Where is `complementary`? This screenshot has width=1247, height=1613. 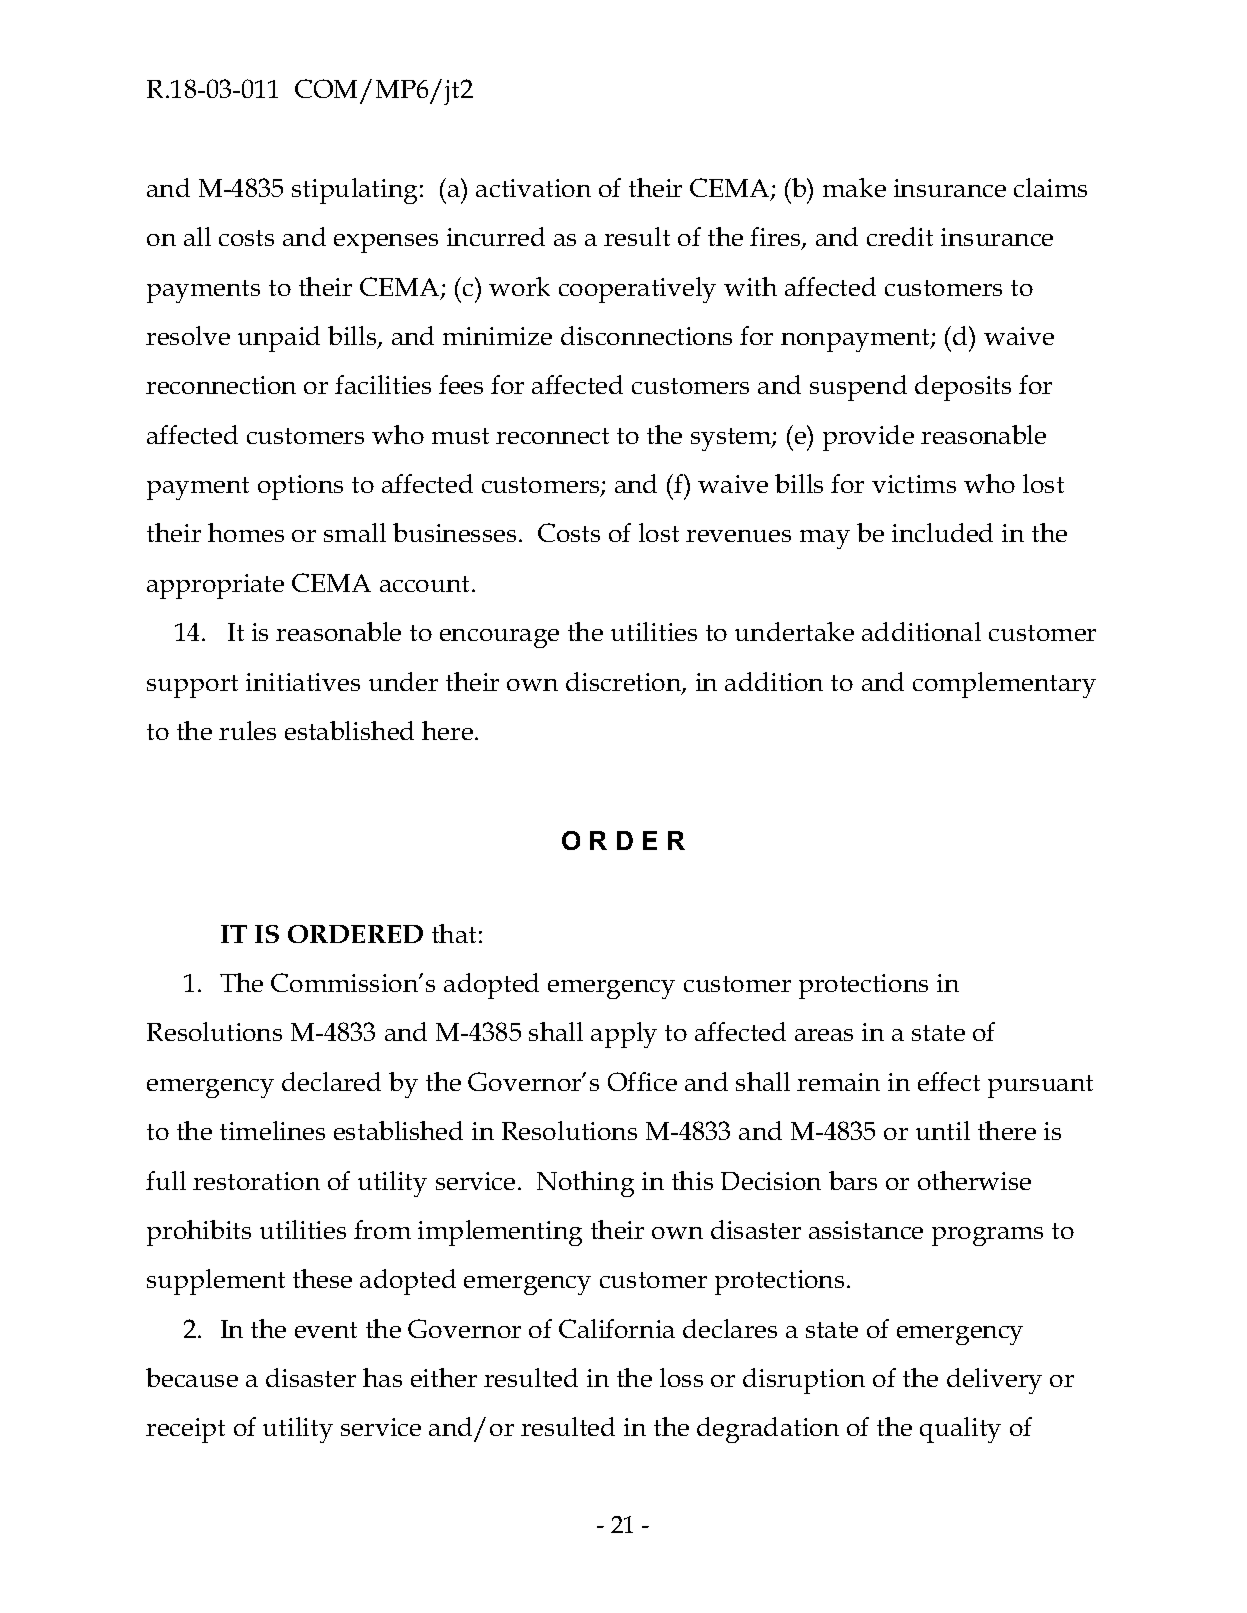 complementary is located at coordinates (1004, 685).
